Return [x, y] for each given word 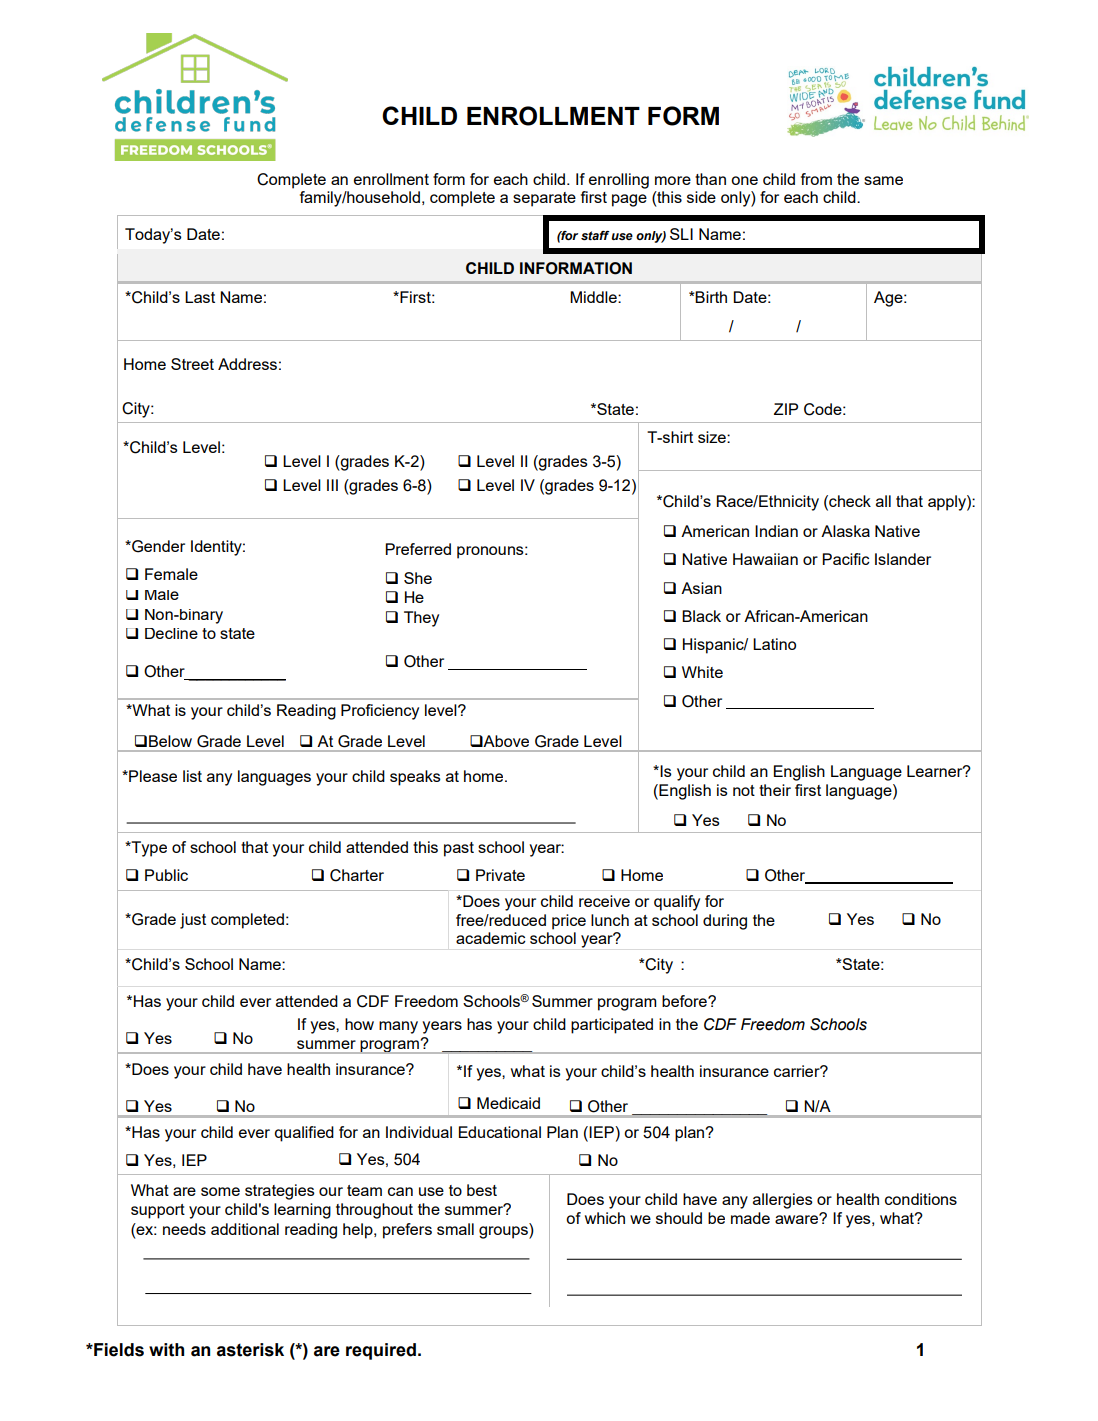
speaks [415, 778]
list [192, 776]
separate [544, 199]
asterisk [250, 1350]
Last [200, 297]
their [775, 790]
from [816, 179]
